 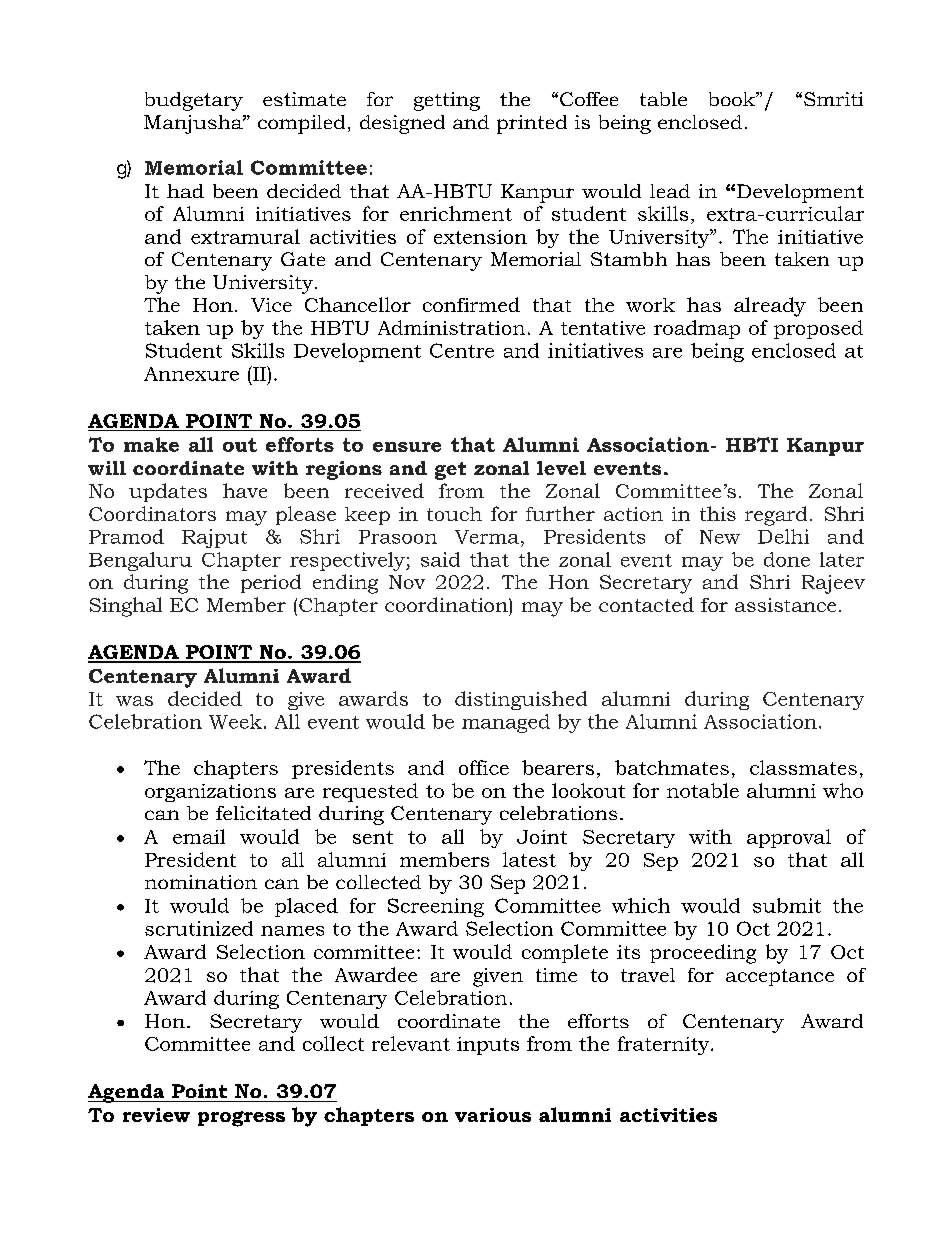 What do you see at coordinates (733, 99) in the page?
I see `book` at bounding box center [733, 99].
